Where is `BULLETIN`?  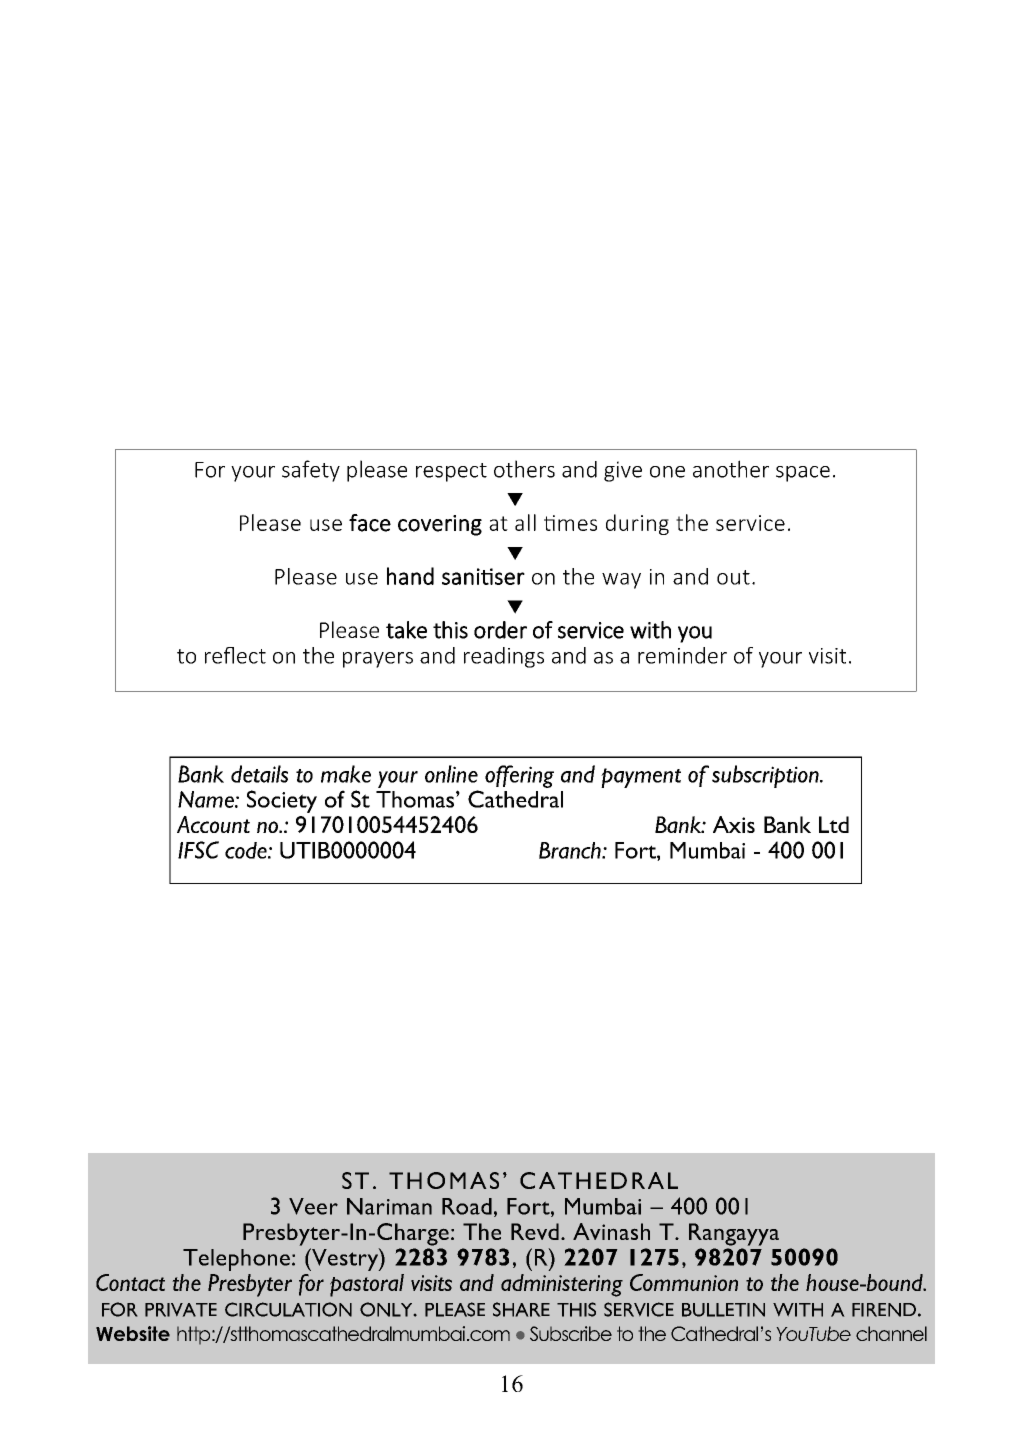
BULLETIN is located at coordinates (723, 1310).
